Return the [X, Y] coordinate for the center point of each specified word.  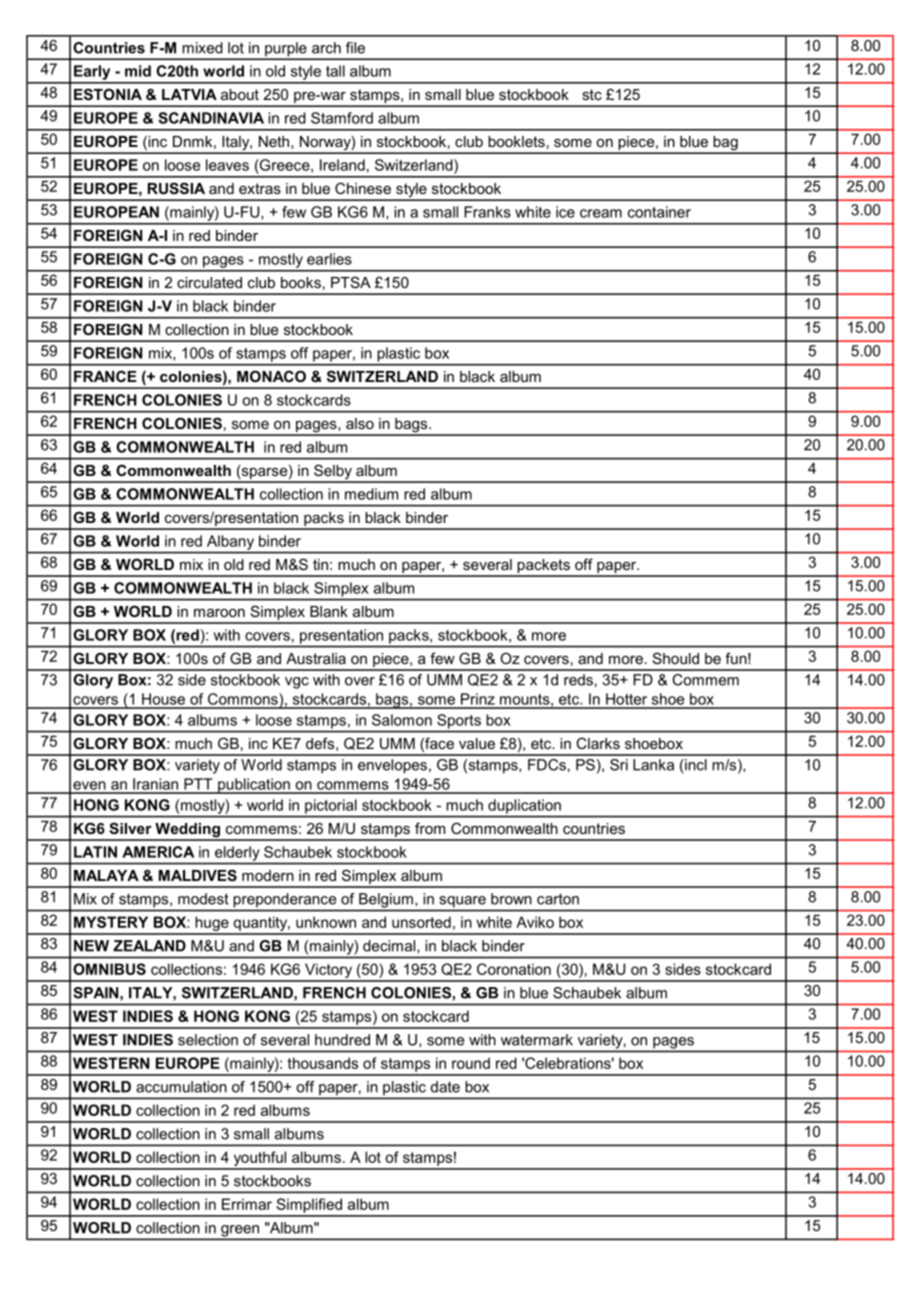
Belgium [386, 900]
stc [592, 94]
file [355, 48]
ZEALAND [149, 946]
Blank [329, 611]
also [360, 423]
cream [601, 213]
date [445, 1087]
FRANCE [105, 376]
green [240, 1232]
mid [138, 71]
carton [558, 899]
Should [676, 658]
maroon [219, 613]
